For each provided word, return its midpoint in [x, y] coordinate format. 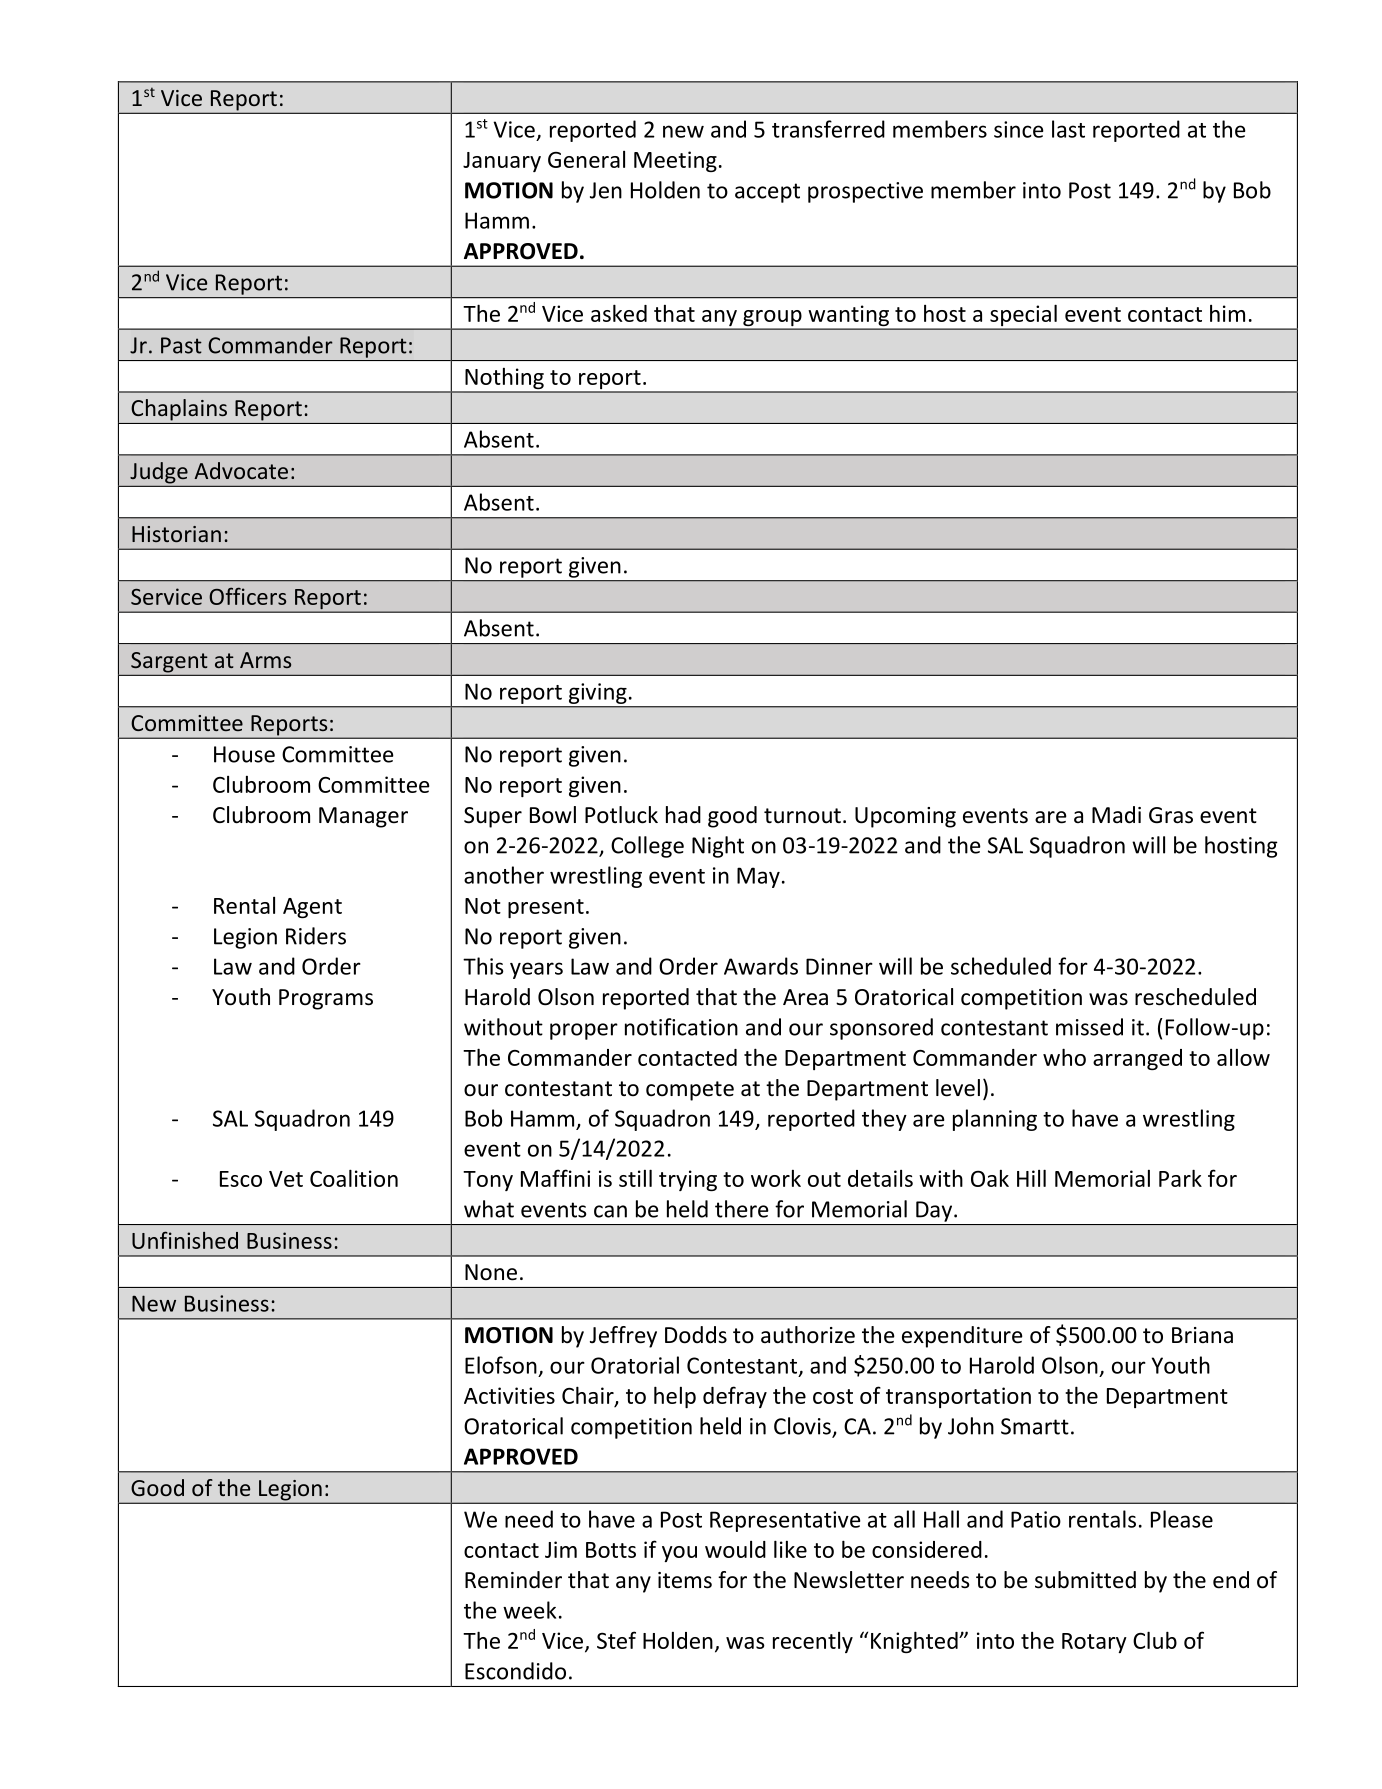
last [1068, 129]
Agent [312, 908]
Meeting [675, 161]
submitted [1085, 1580]
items [685, 1580]
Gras [1171, 815]
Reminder [513, 1580]
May [758, 877]
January [502, 162]
